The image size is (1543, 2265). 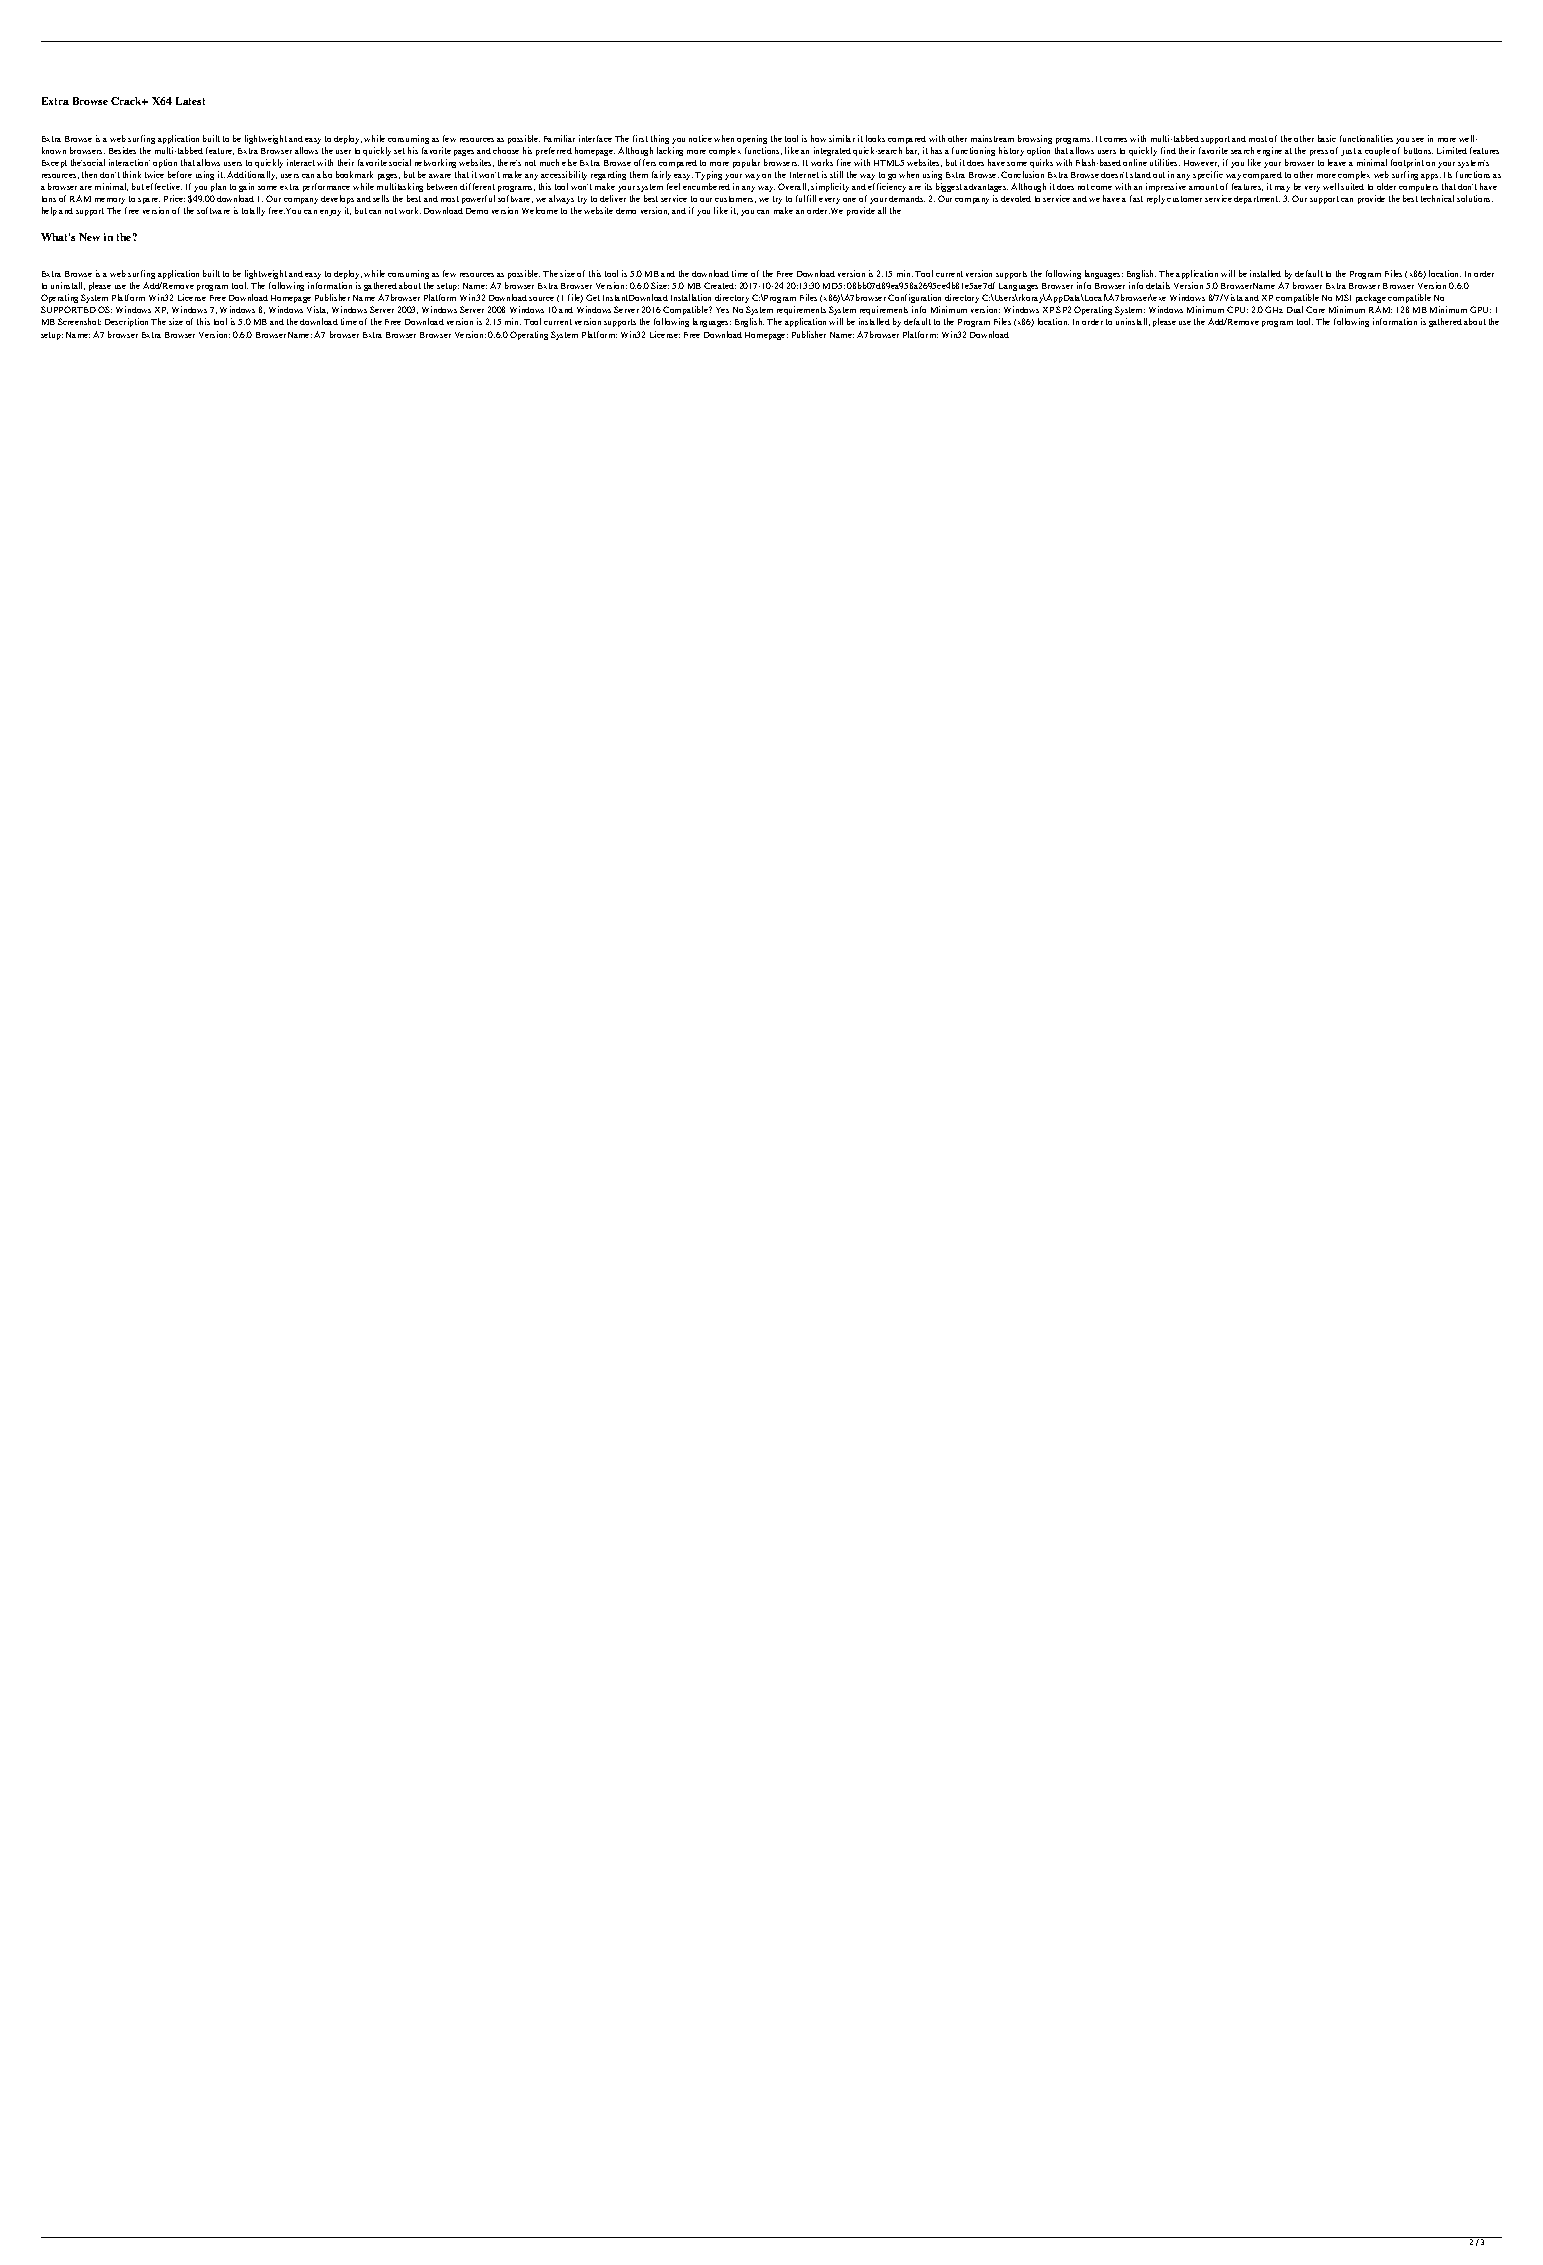 What do you see at coordinates (1327, 138) in the page?
I see `basic` at bounding box center [1327, 138].
